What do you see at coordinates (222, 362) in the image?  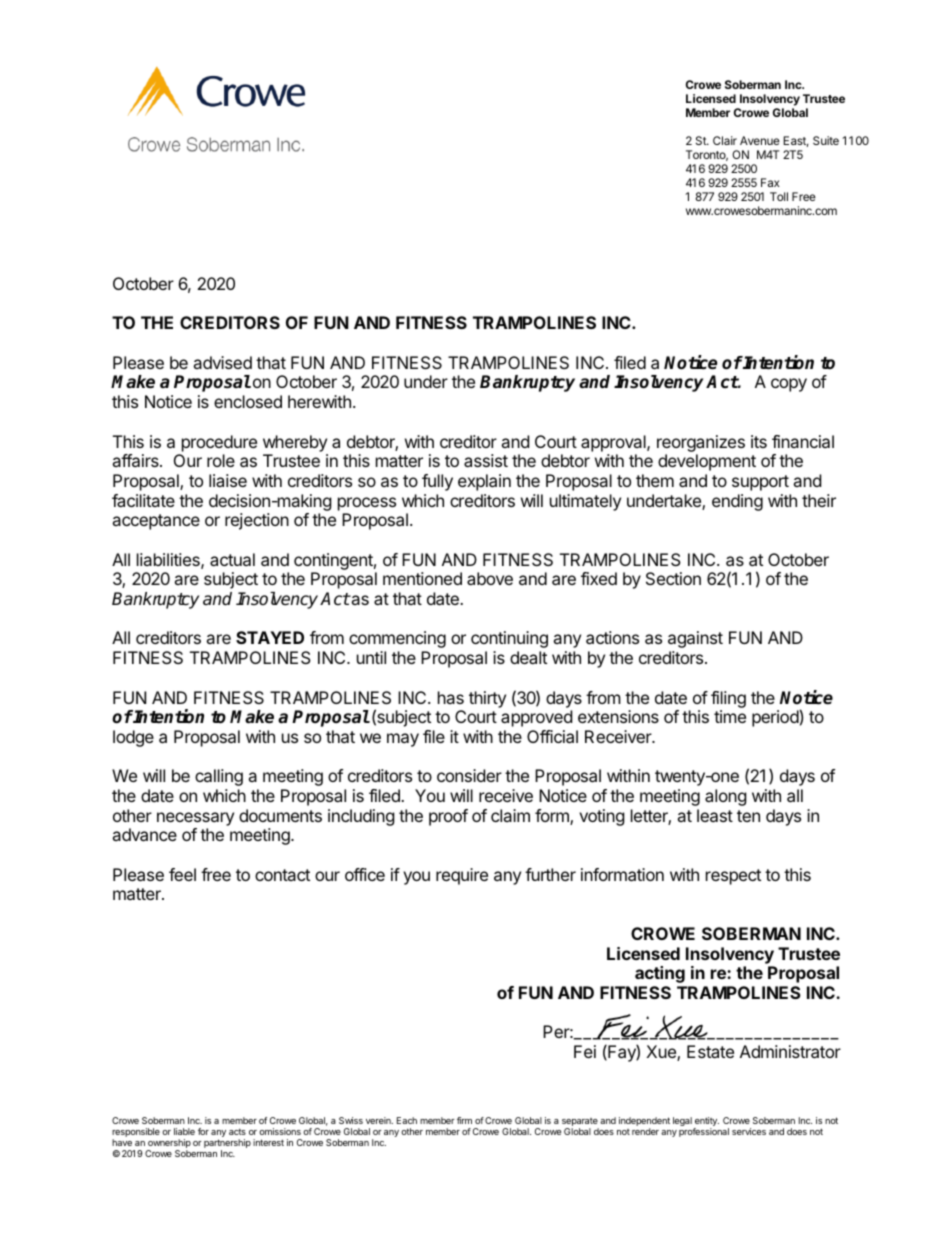 I see `advised` at bounding box center [222, 362].
